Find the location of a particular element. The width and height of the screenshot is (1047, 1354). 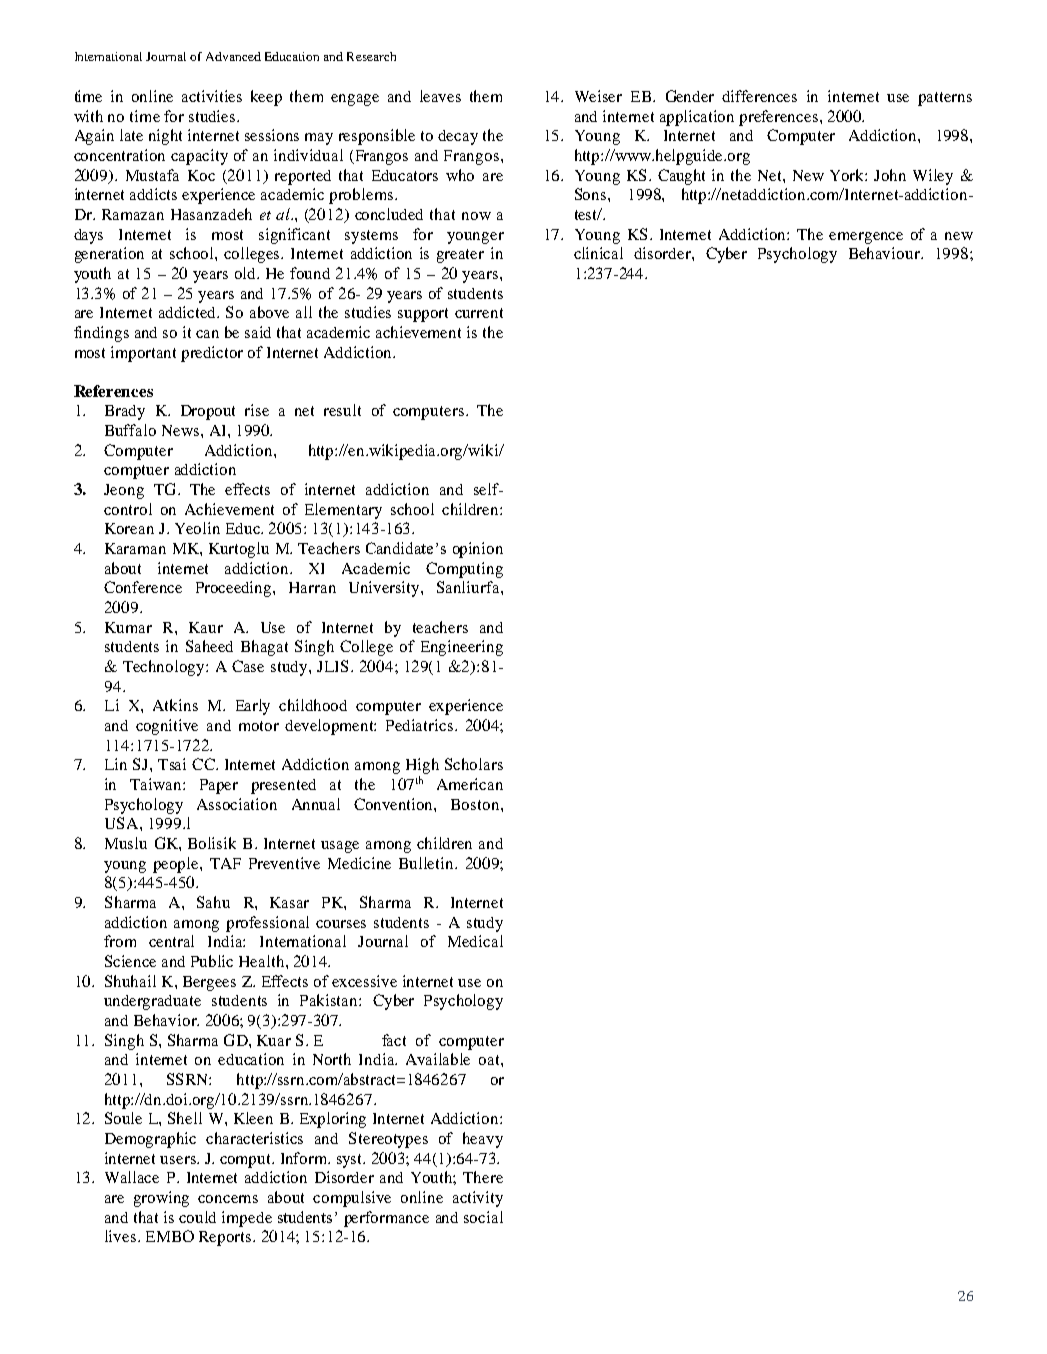

Boston is located at coordinates (476, 804).
